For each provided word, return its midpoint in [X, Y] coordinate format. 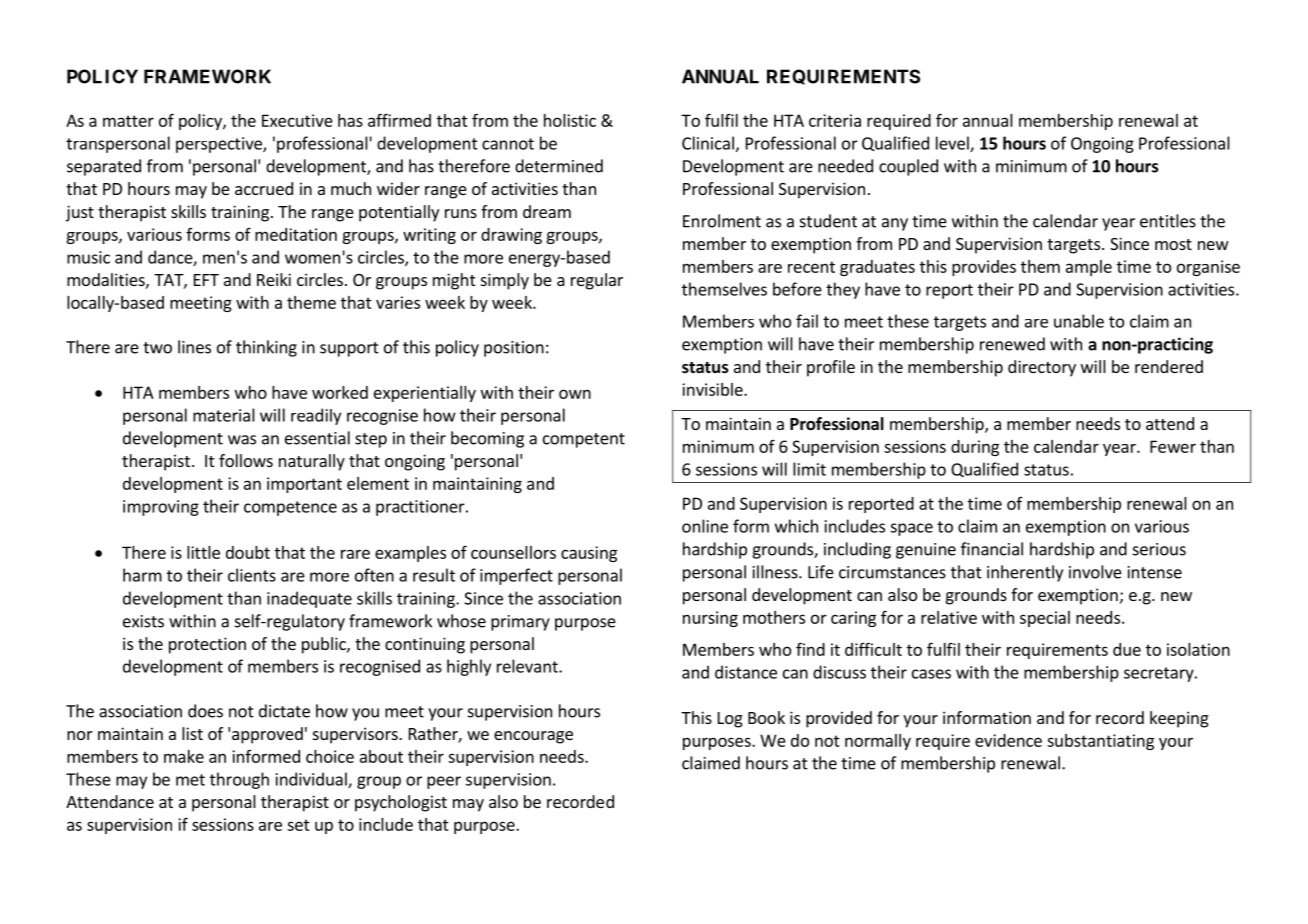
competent [584, 440]
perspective [220, 145]
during [975, 448]
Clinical [708, 143]
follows [246, 460]
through [239, 780]
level [953, 144]
